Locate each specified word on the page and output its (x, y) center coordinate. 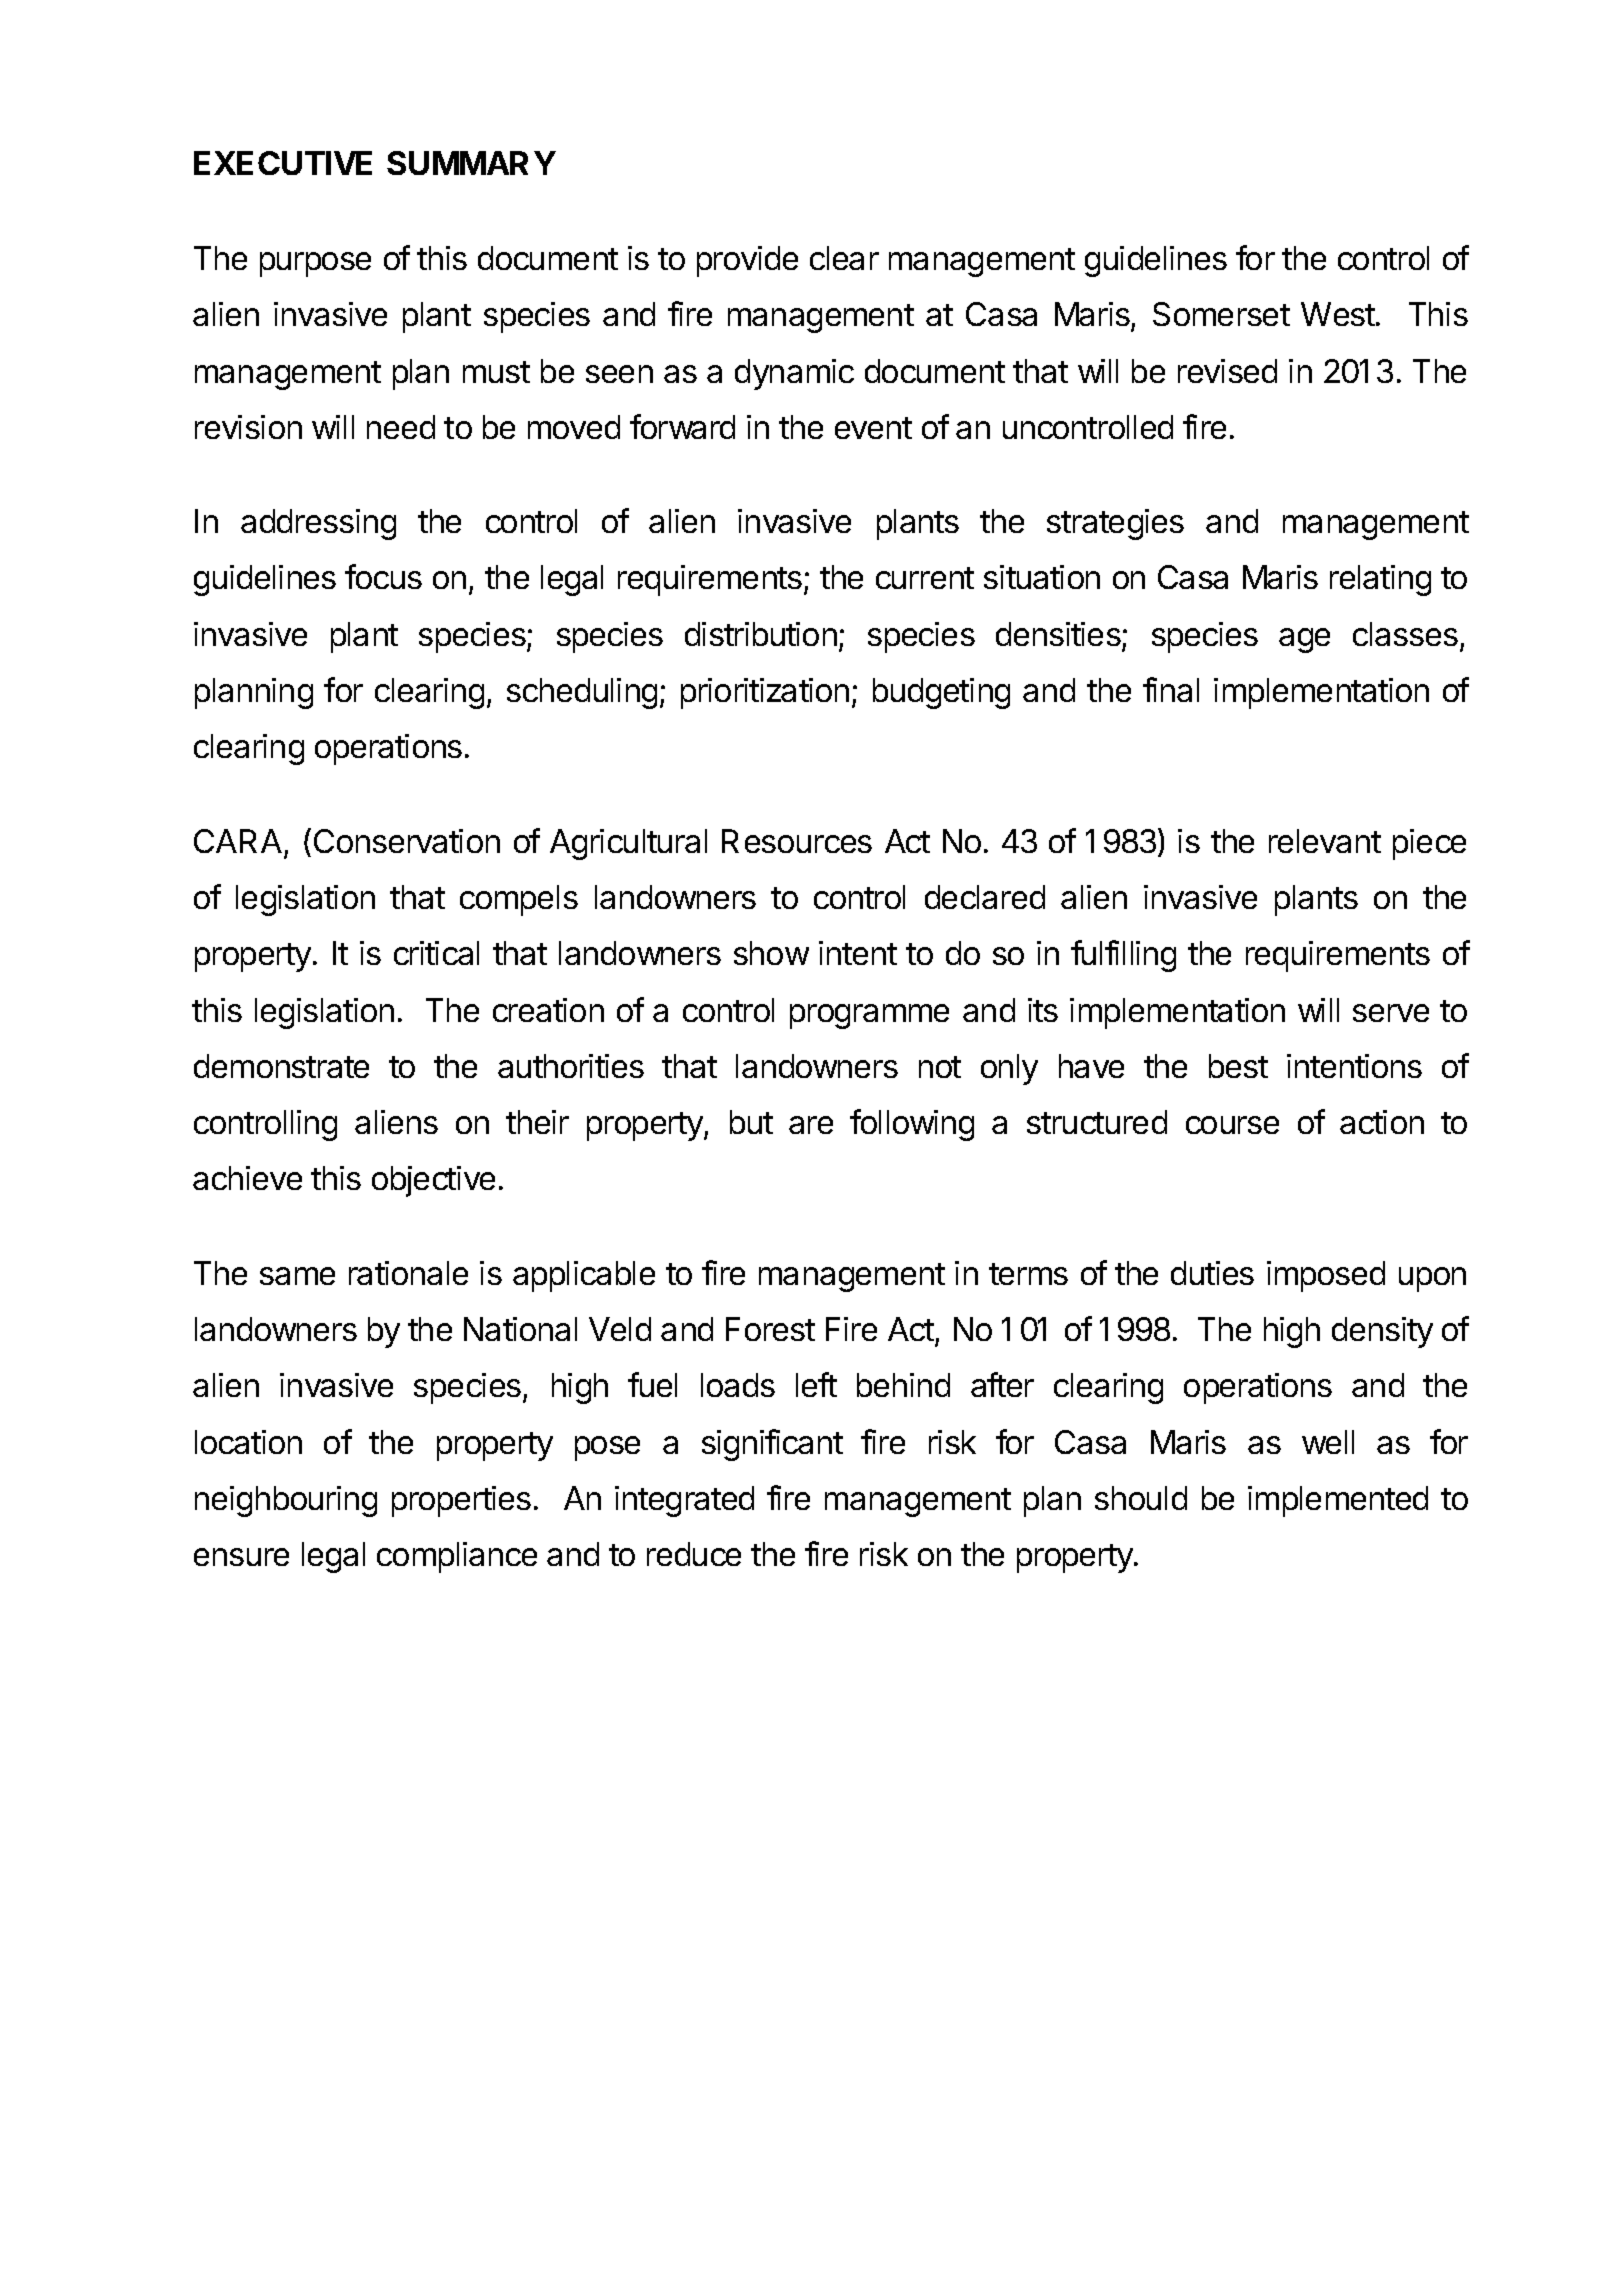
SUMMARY (471, 163)
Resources (797, 841)
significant (772, 1445)
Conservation (407, 841)
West (1338, 314)
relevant (1325, 841)
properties (461, 1501)
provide (747, 261)
